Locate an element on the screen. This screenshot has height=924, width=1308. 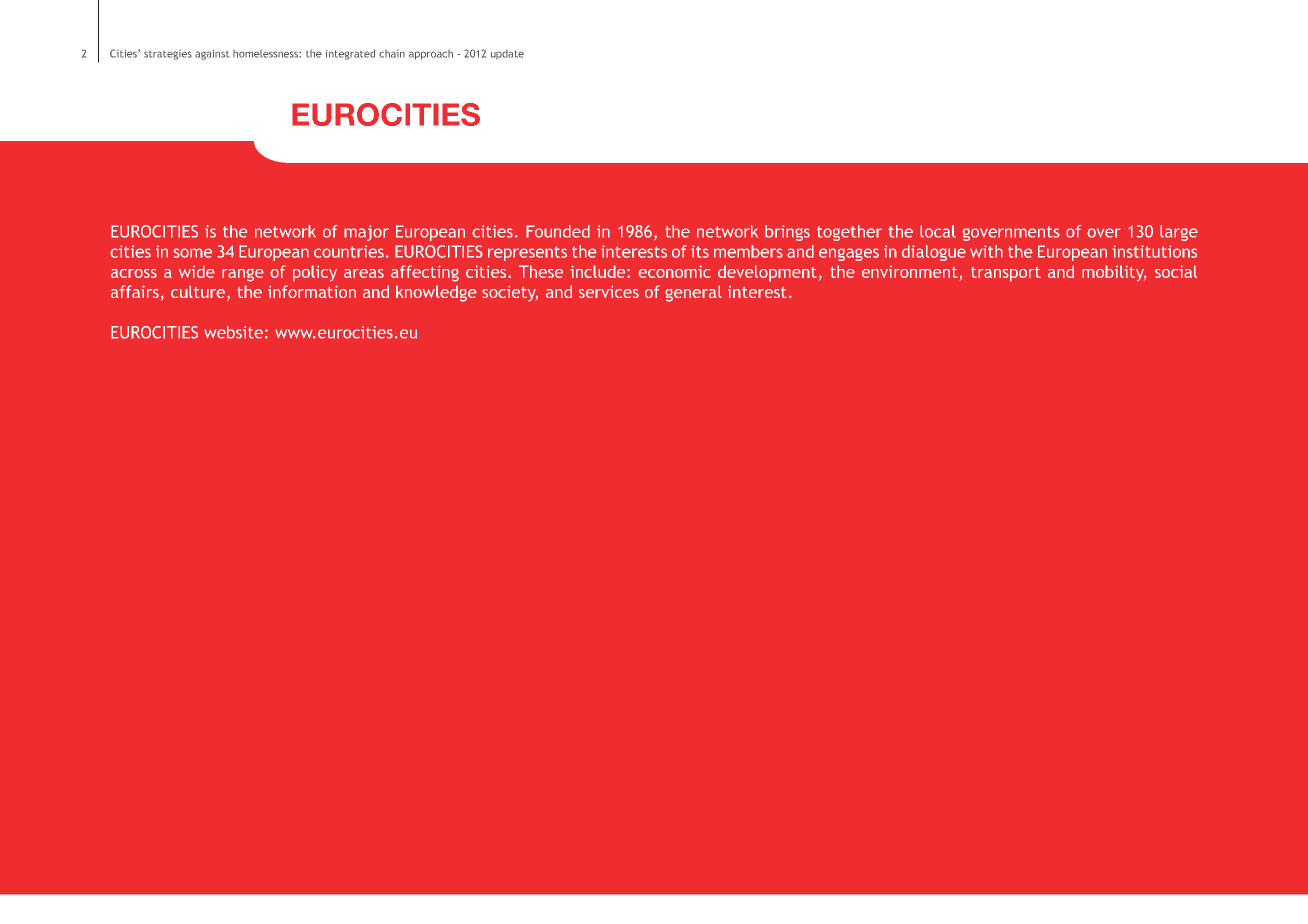
transport is located at coordinates (1006, 274).
